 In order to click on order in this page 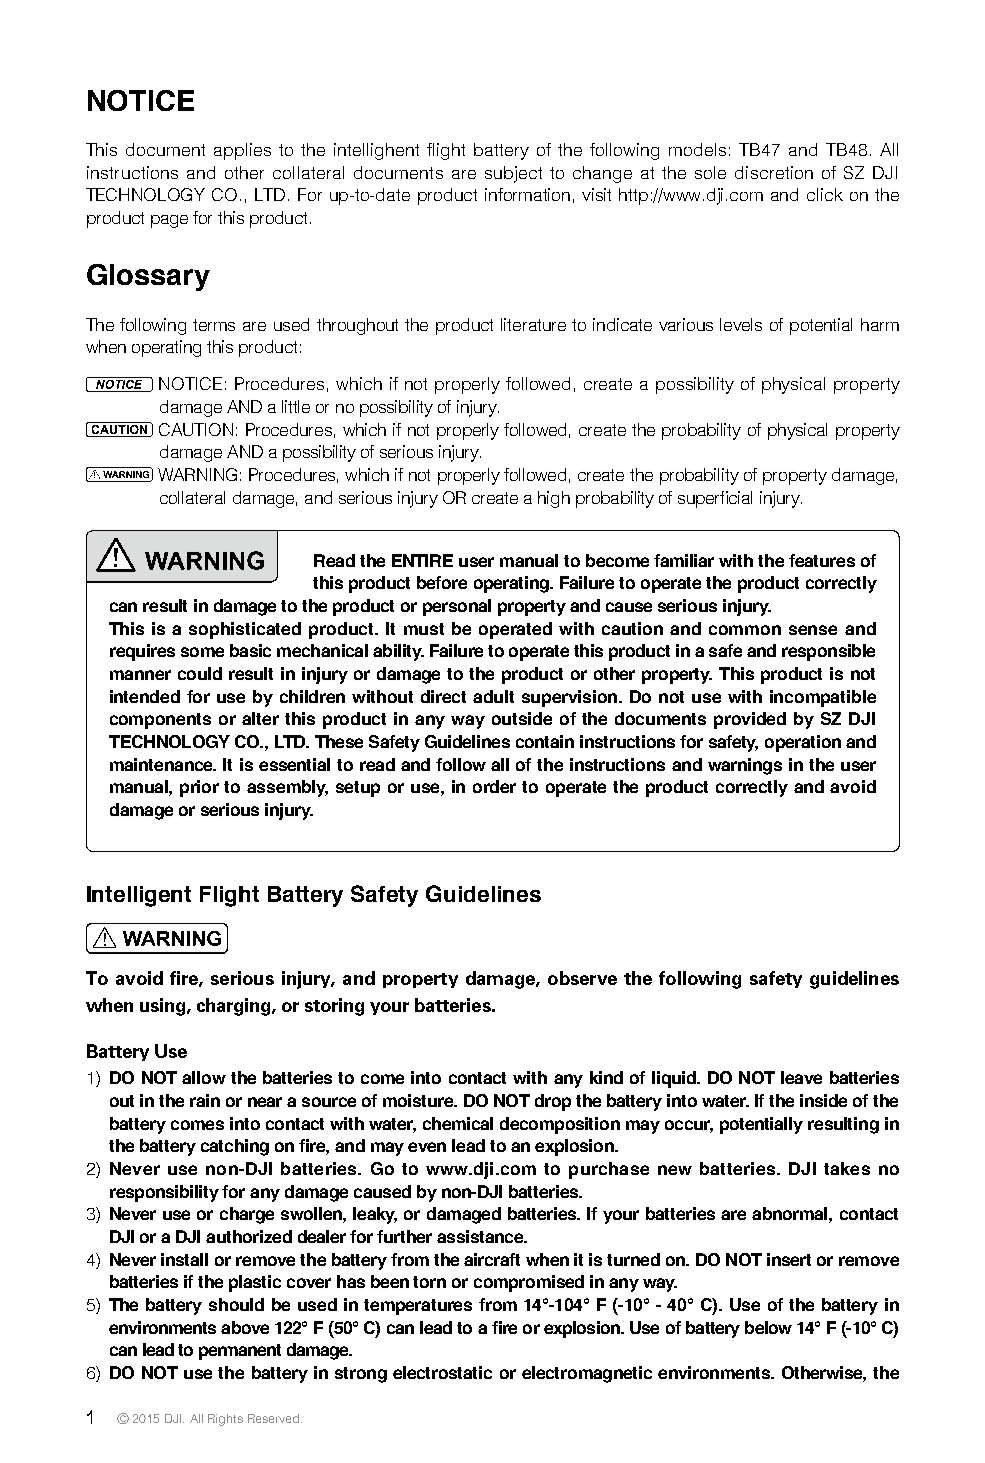, I will do `click(494, 786)`.
